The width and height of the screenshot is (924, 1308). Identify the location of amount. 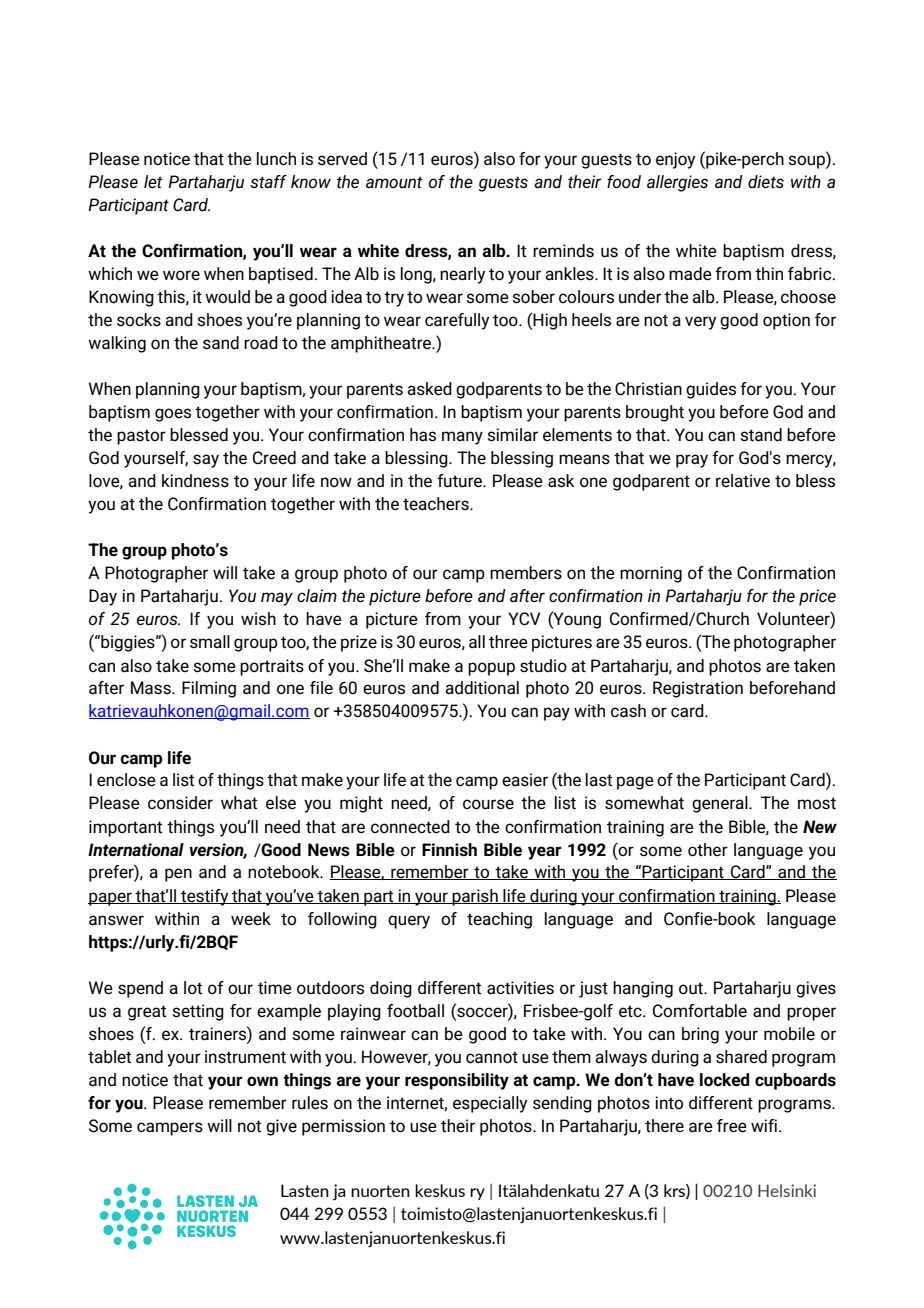
(394, 182).
